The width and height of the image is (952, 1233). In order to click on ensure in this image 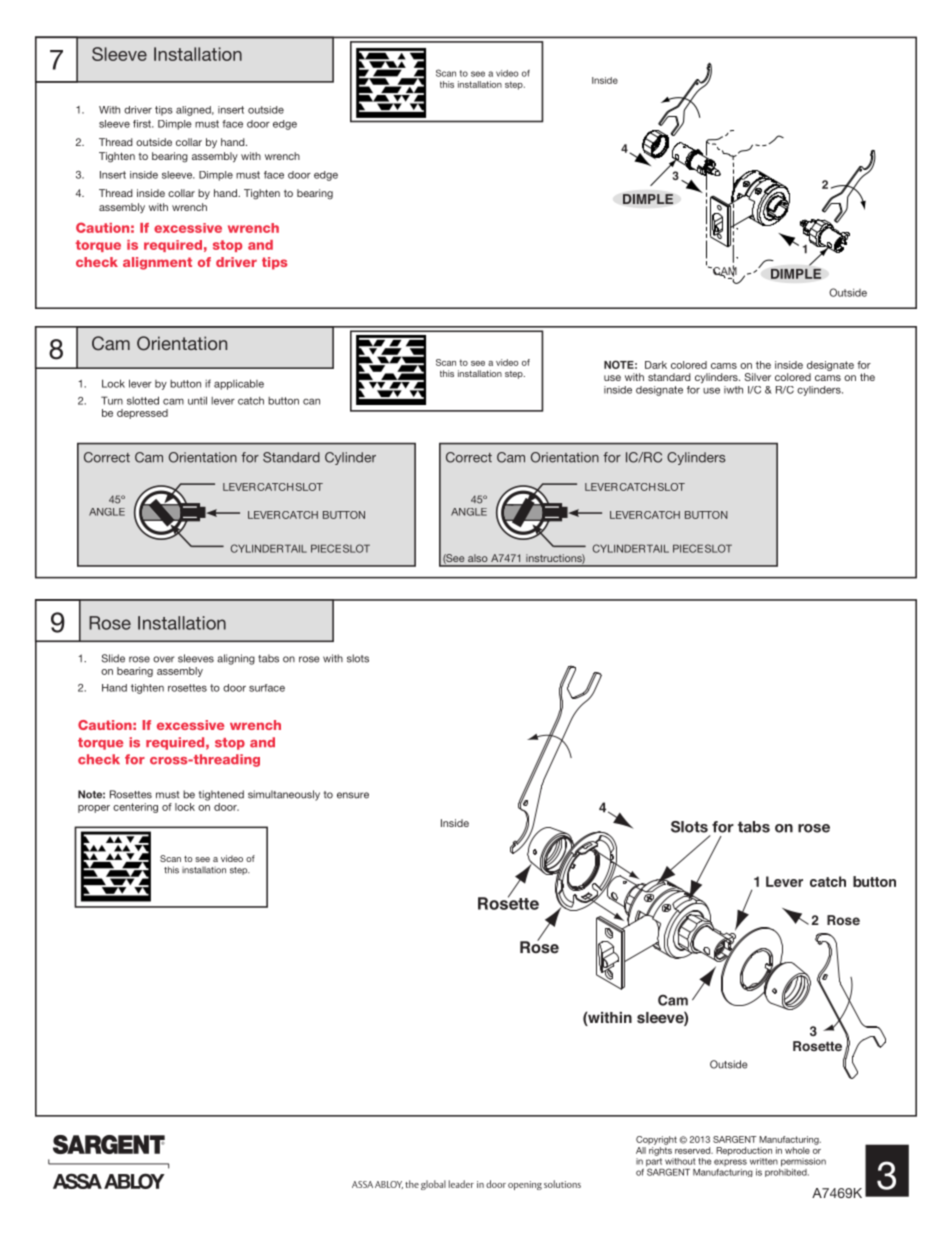, I will do `click(353, 795)`.
